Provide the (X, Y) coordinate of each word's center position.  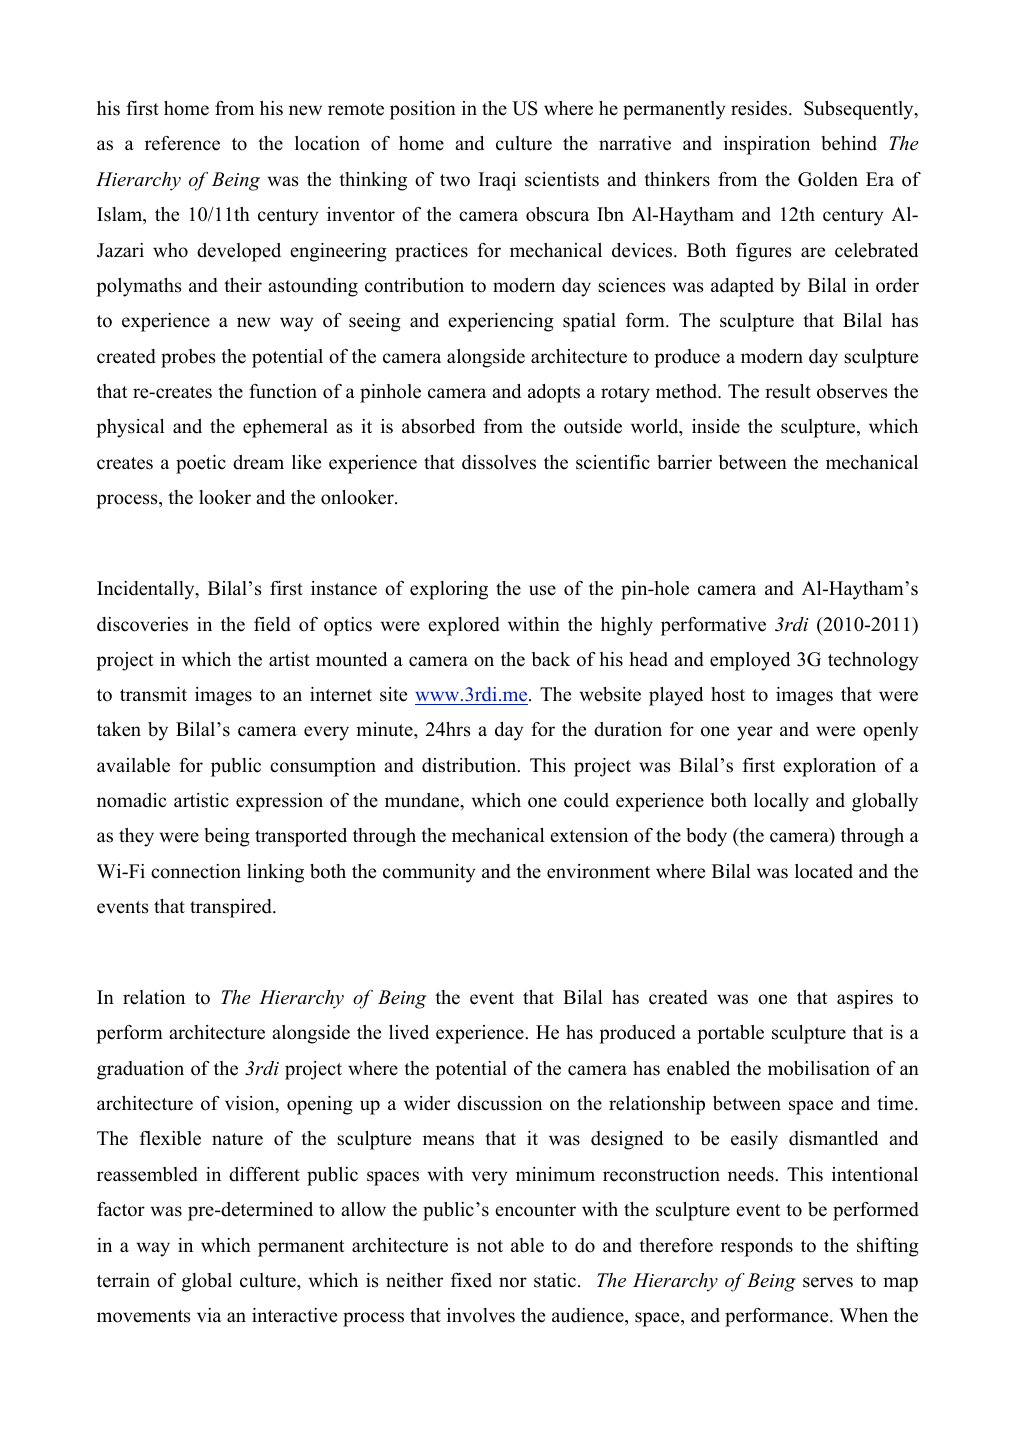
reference (182, 143)
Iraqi (497, 181)
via (209, 1315)
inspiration (767, 145)
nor (513, 1282)
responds (757, 1247)
